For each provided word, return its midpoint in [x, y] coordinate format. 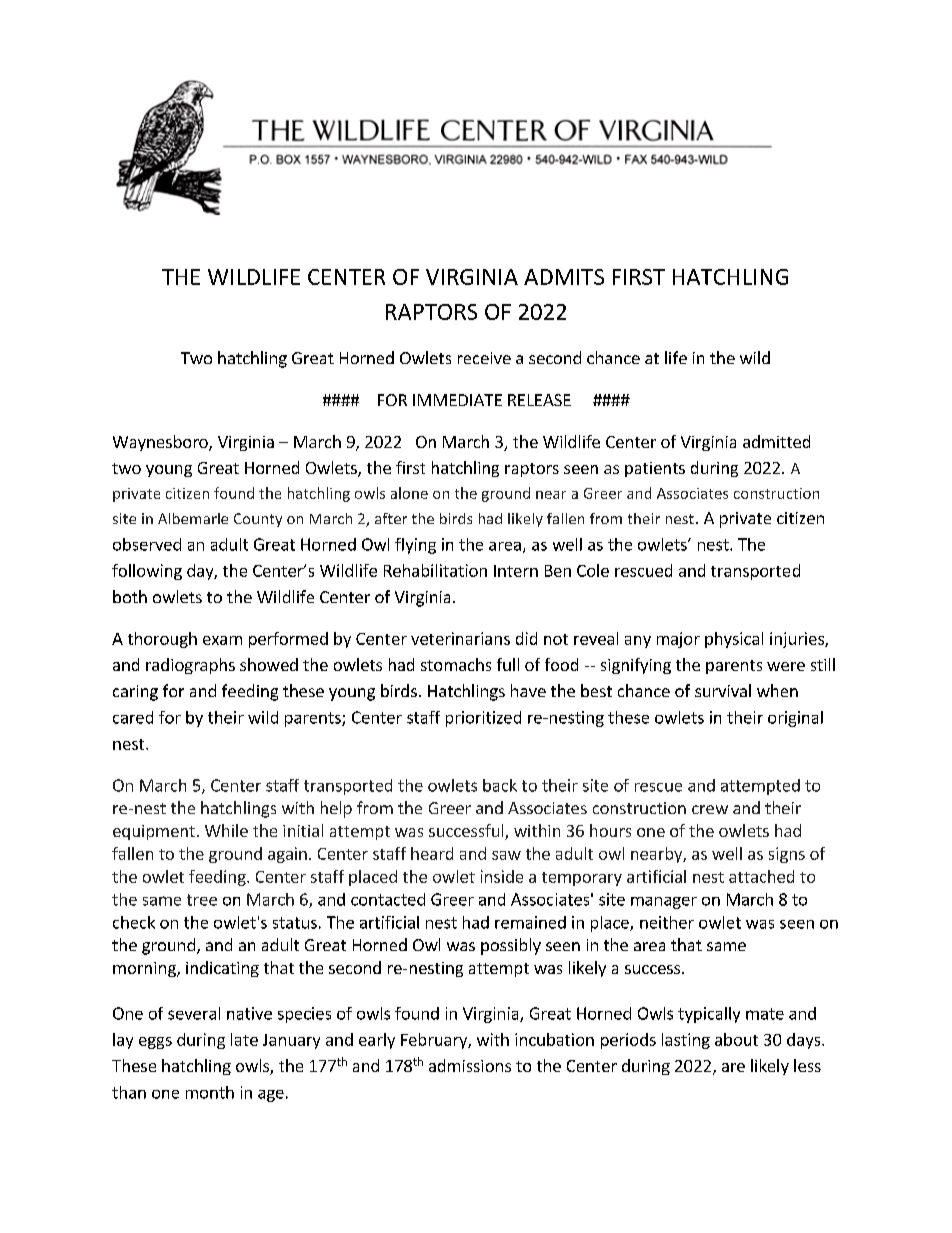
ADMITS [564, 277]
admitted [776, 441]
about [736, 1039]
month [210, 1092]
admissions [470, 1065]
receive [484, 358]
